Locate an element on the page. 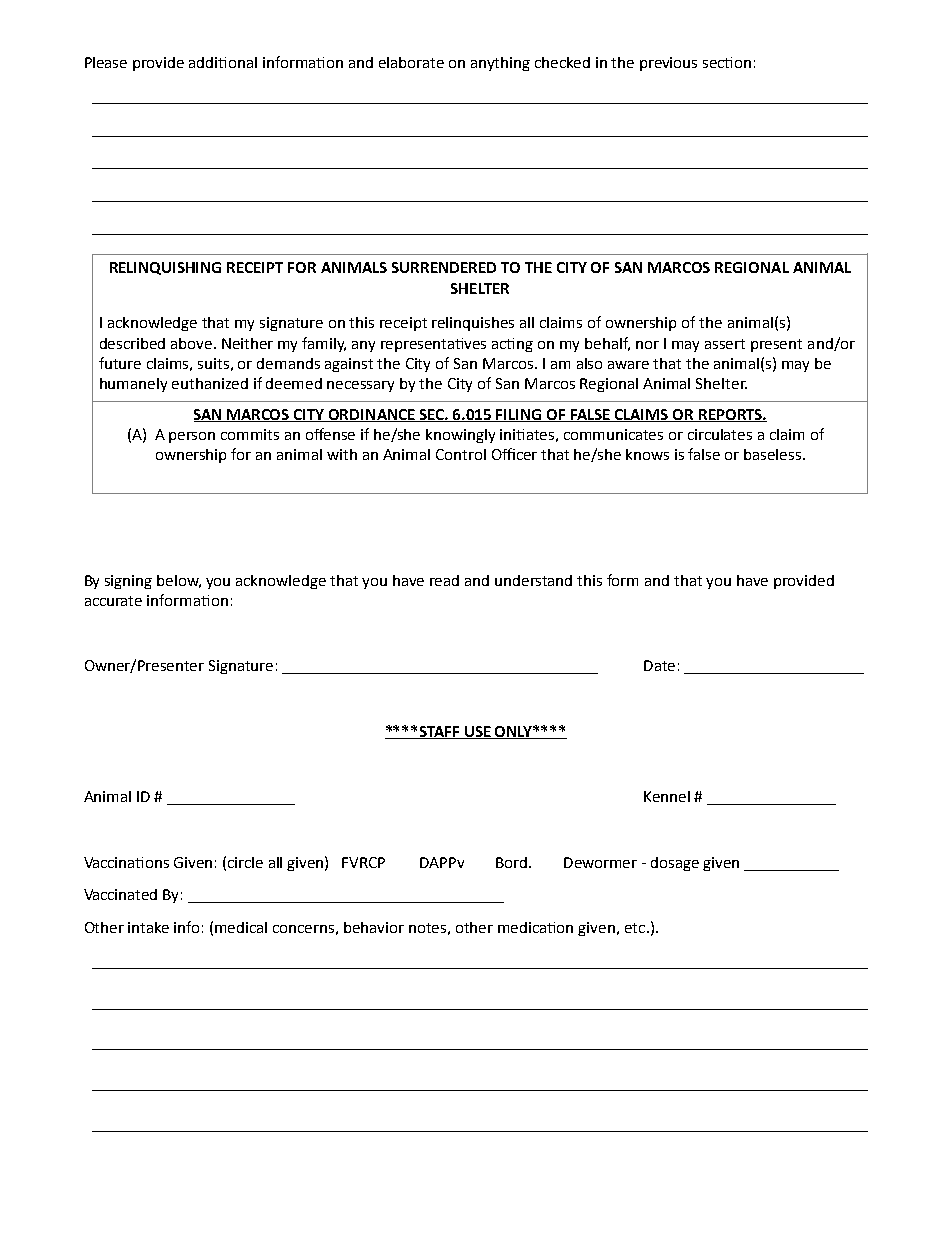 This page has width=952, height=1233. previous is located at coordinates (668, 64).
